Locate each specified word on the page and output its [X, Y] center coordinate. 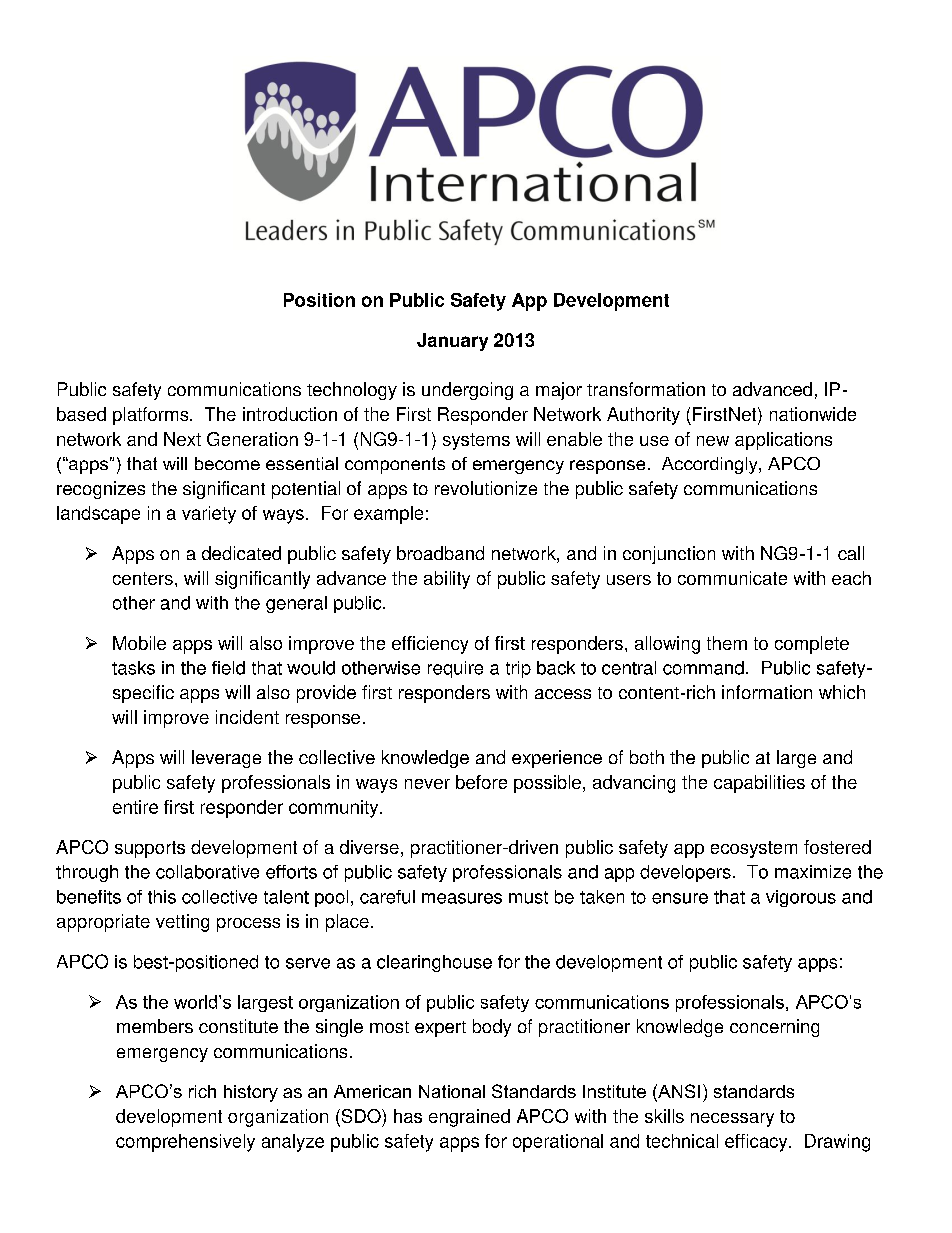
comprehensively [185, 1143]
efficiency [430, 645]
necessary [732, 1120]
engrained [469, 1118]
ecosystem [754, 849]
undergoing [467, 391]
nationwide [813, 414]
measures [462, 898]
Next [182, 439]
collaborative [207, 872]
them [727, 643]
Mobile [139, 643]
